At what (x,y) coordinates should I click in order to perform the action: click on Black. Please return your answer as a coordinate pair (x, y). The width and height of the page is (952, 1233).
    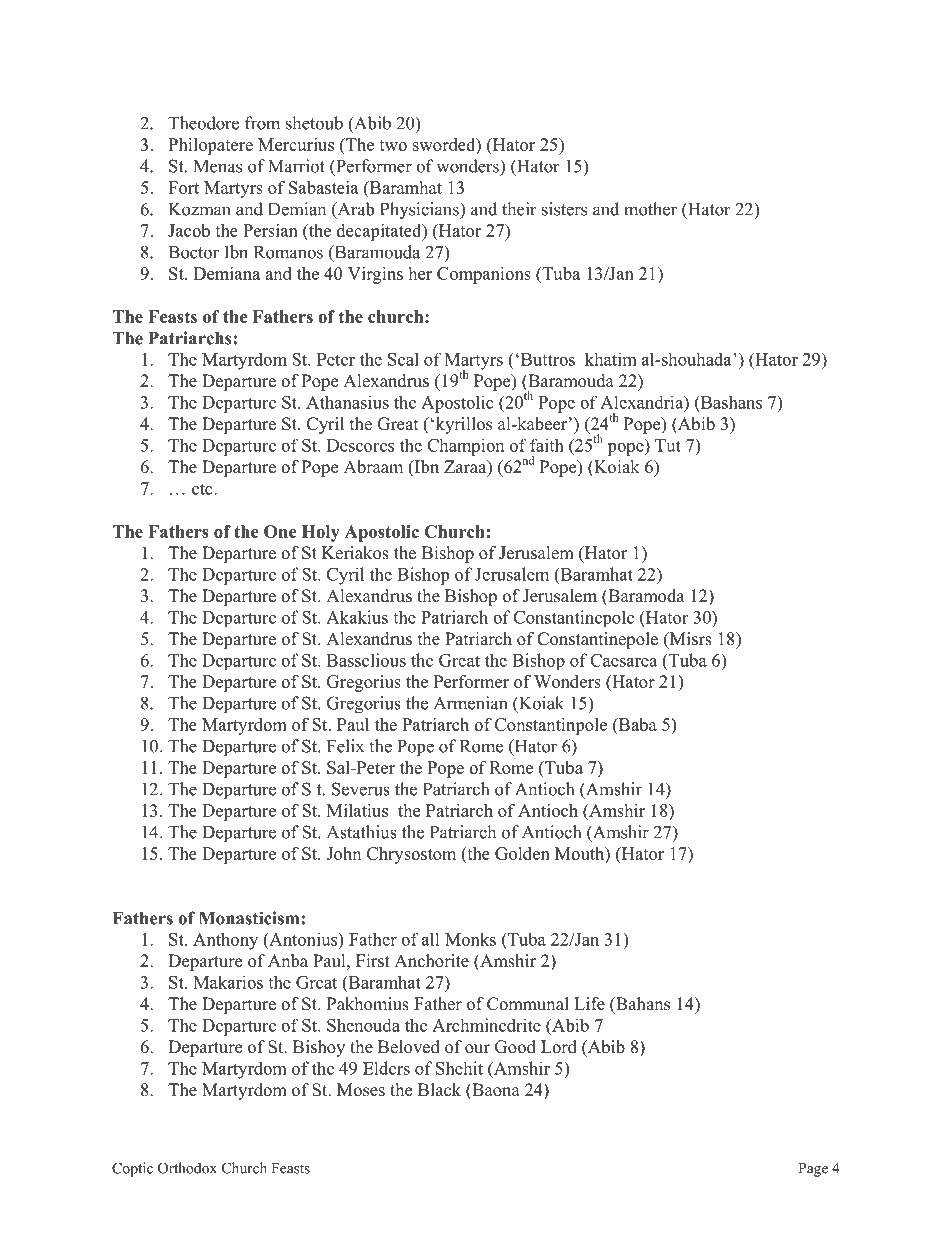
    Looking at the image, I should click on (439, 1090).
